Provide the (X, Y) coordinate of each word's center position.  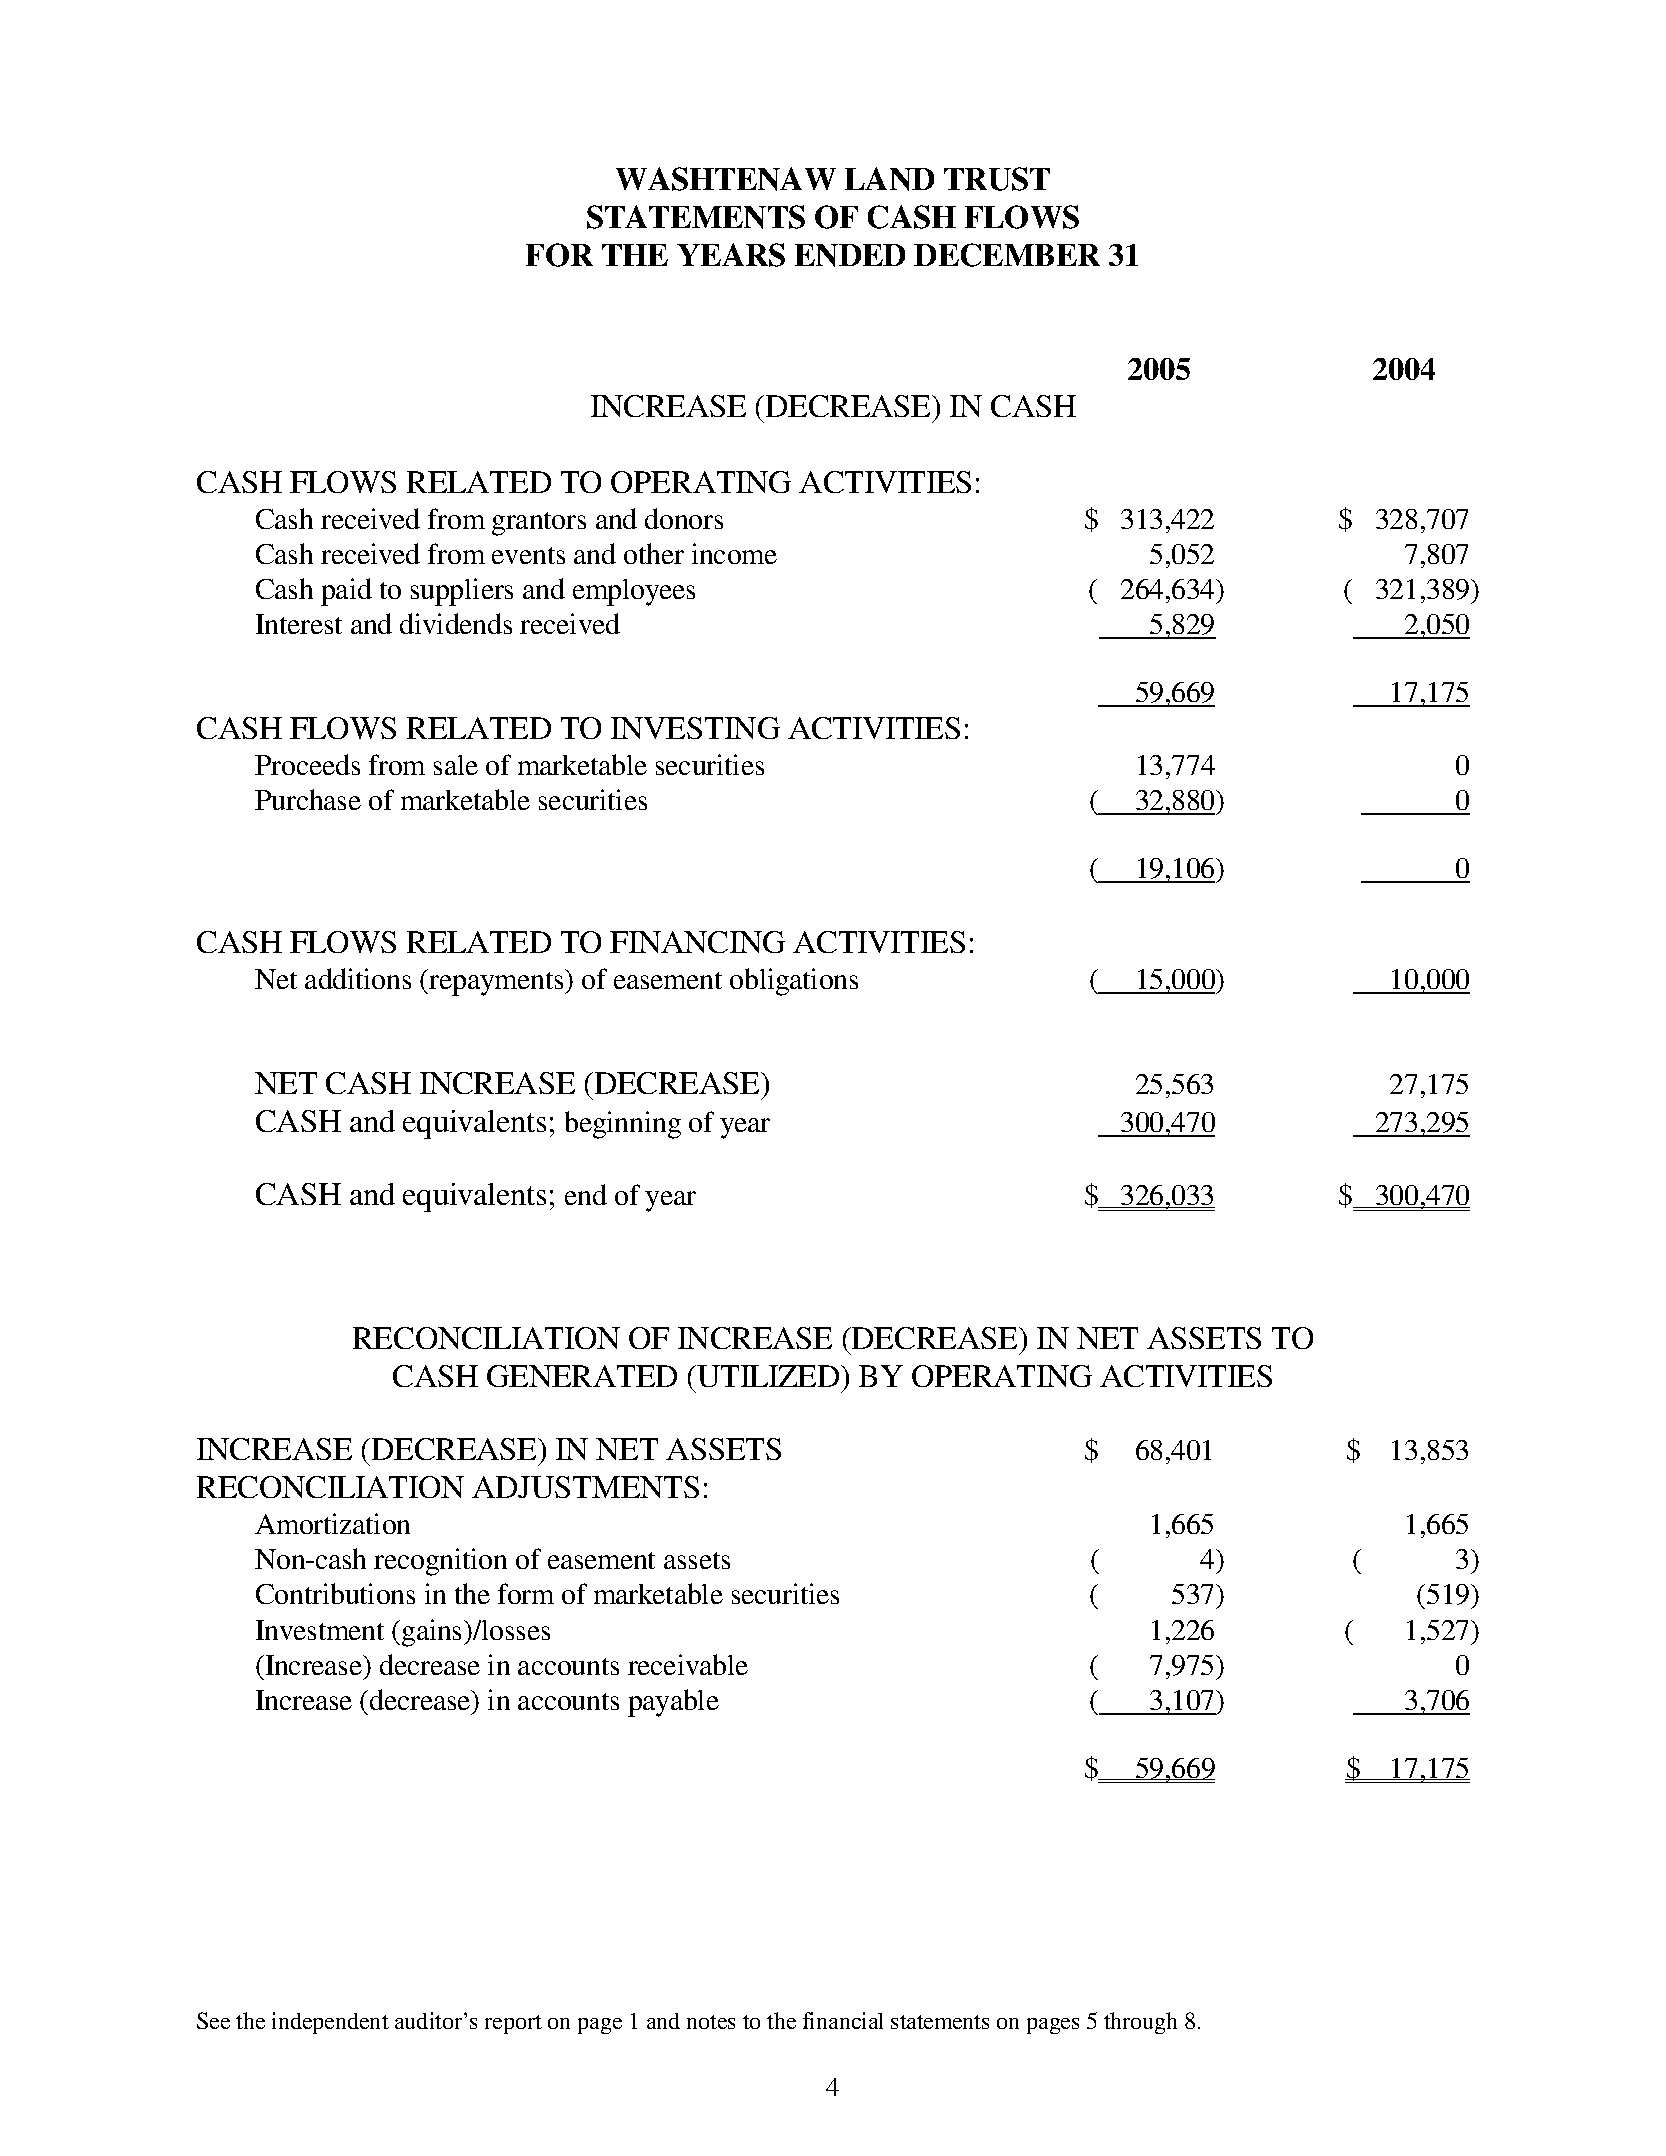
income (734, 553)
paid (346, 592)
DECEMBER (1007, 255)
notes (711, 2022)
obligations (794, 982)
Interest (299, 624)
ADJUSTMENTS (585, 1487)
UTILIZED (768, 1376)
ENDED (850, 255)
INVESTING (695, 728)
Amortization (332, 1523)
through (1140, 2023)
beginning (623, 1125)
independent (330, 2023)
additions (358, 978)
